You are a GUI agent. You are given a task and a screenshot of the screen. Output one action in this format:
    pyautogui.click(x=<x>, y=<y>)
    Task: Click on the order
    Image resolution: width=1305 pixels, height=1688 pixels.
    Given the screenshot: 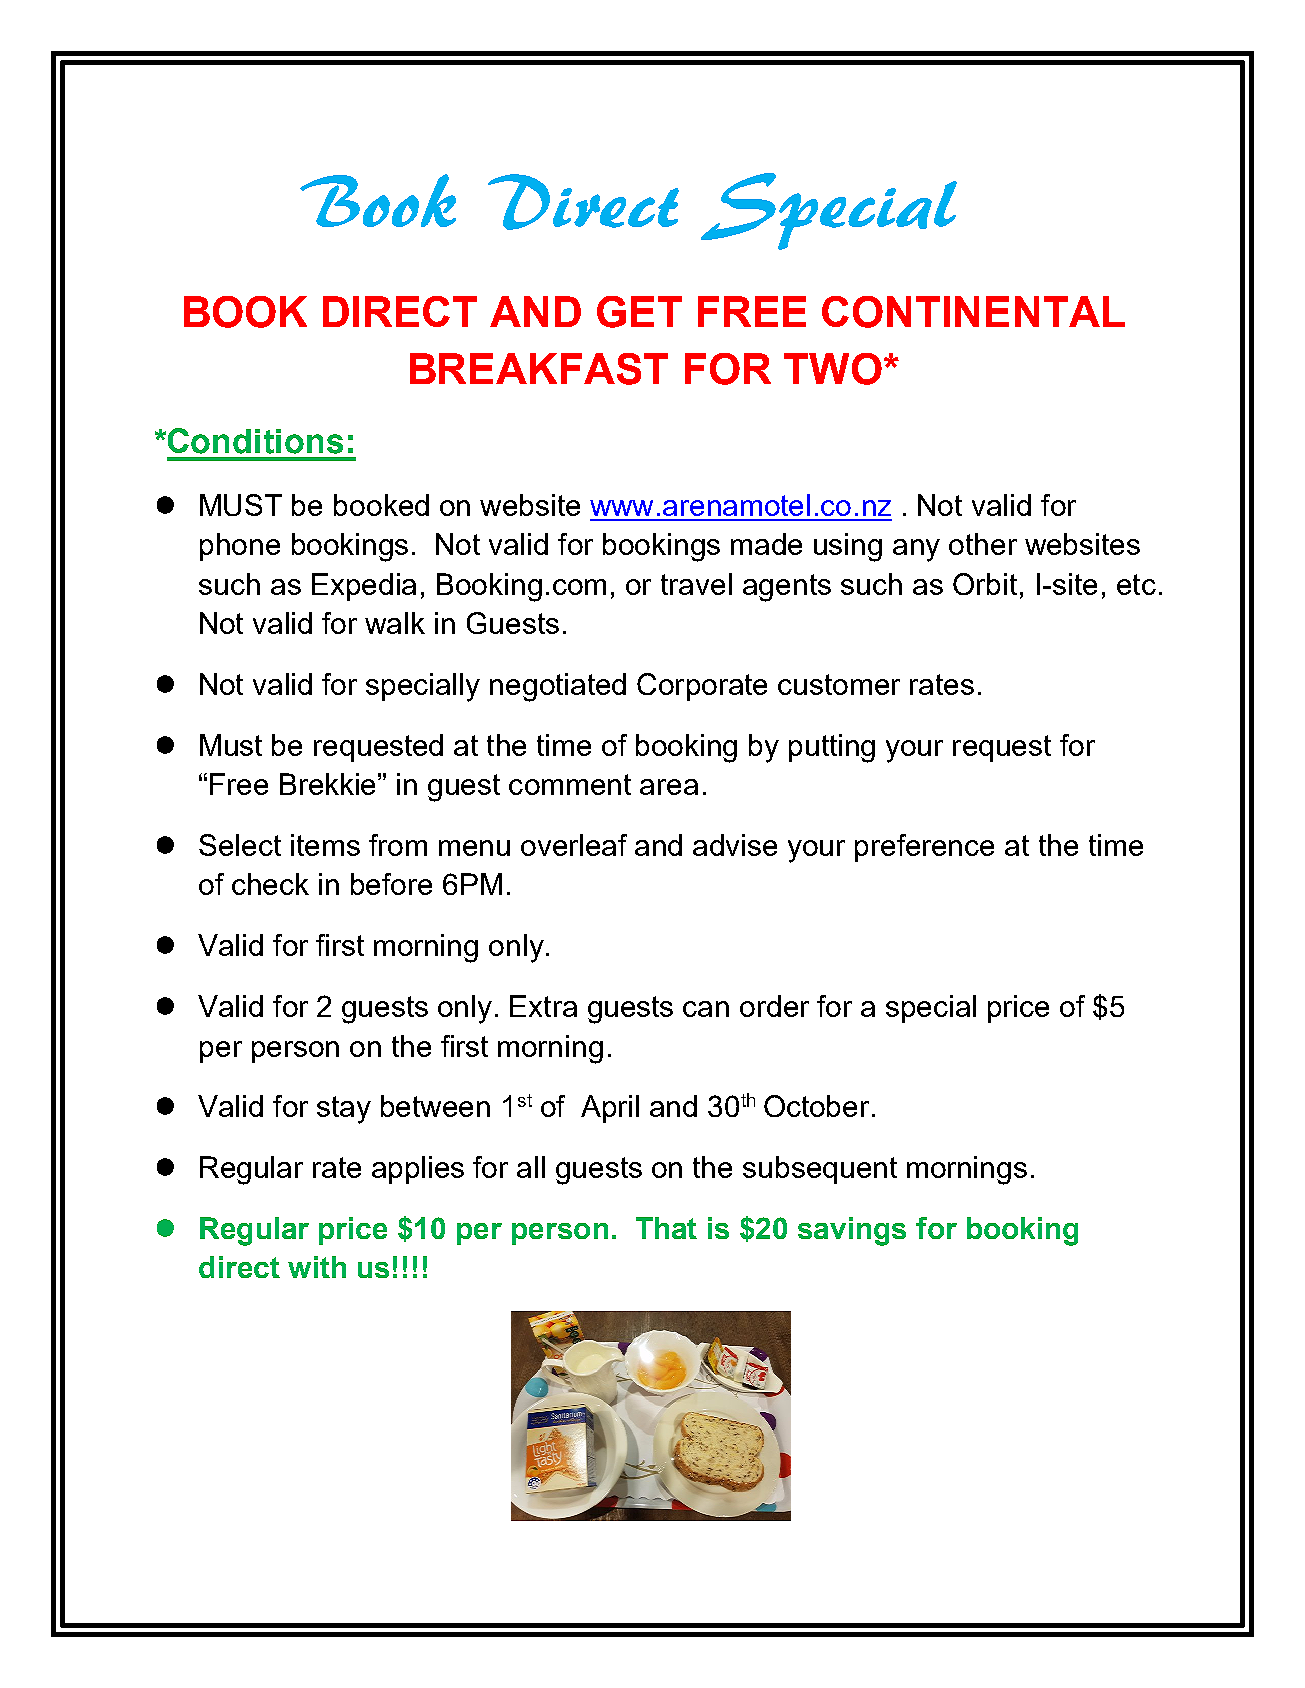 What is the action you would take?
    pyautogui.click(x=774, y=1006)
